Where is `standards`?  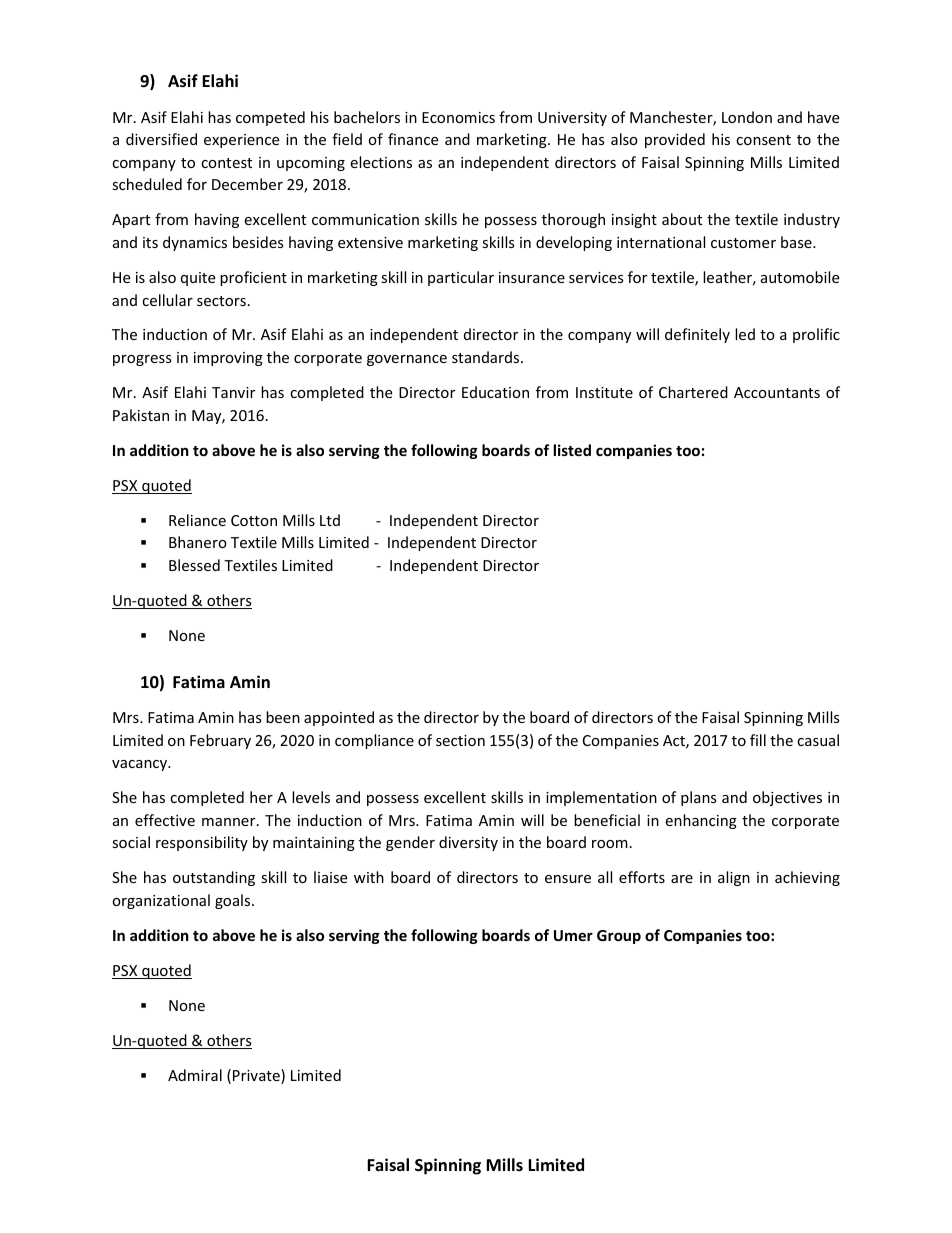
standards is located at coordinates (487, 357).
